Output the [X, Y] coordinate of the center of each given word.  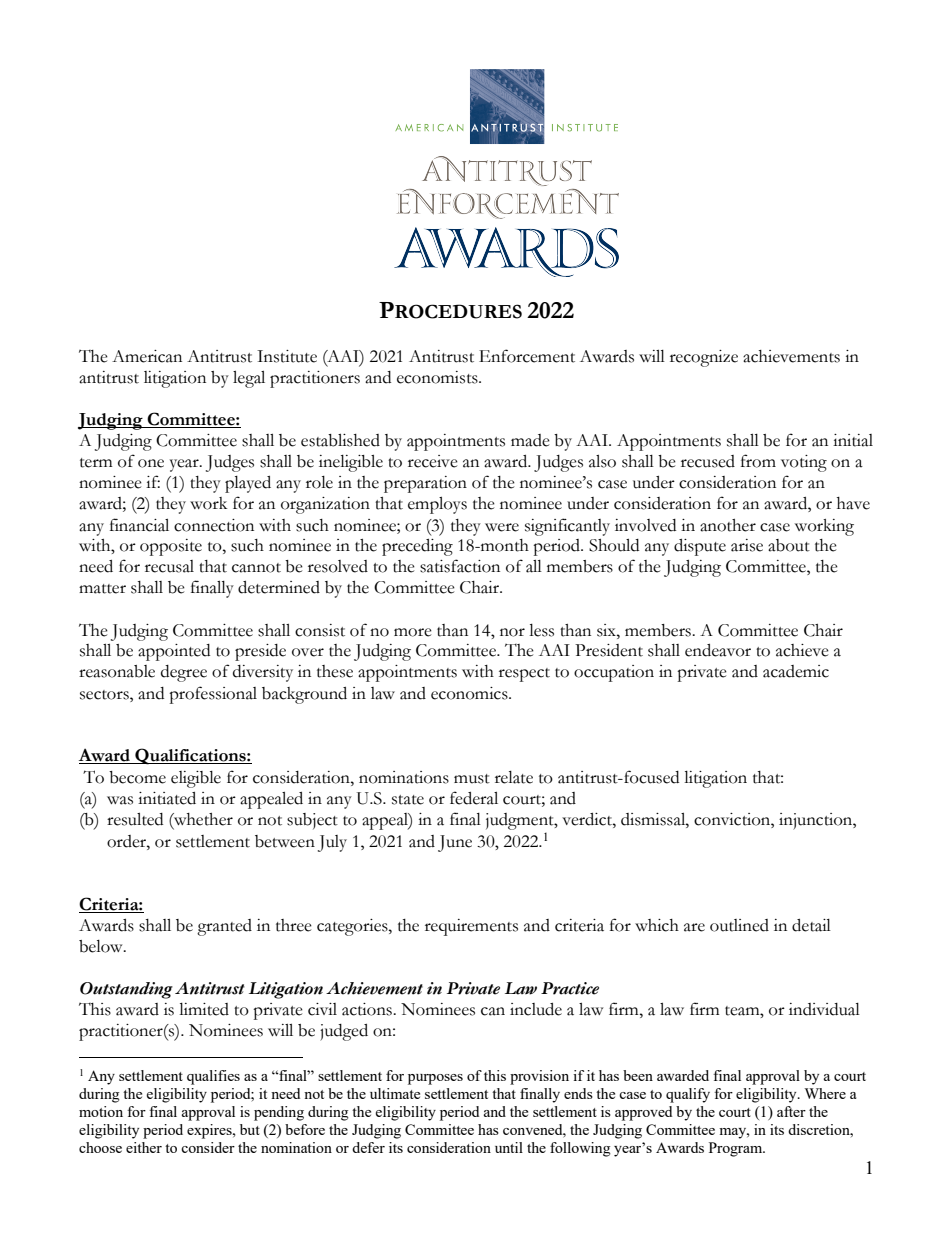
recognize [704, 358]
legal [249, 379]
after [791, 1111]
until [509, 1147]
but [250, 1129]
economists [438, 377]
